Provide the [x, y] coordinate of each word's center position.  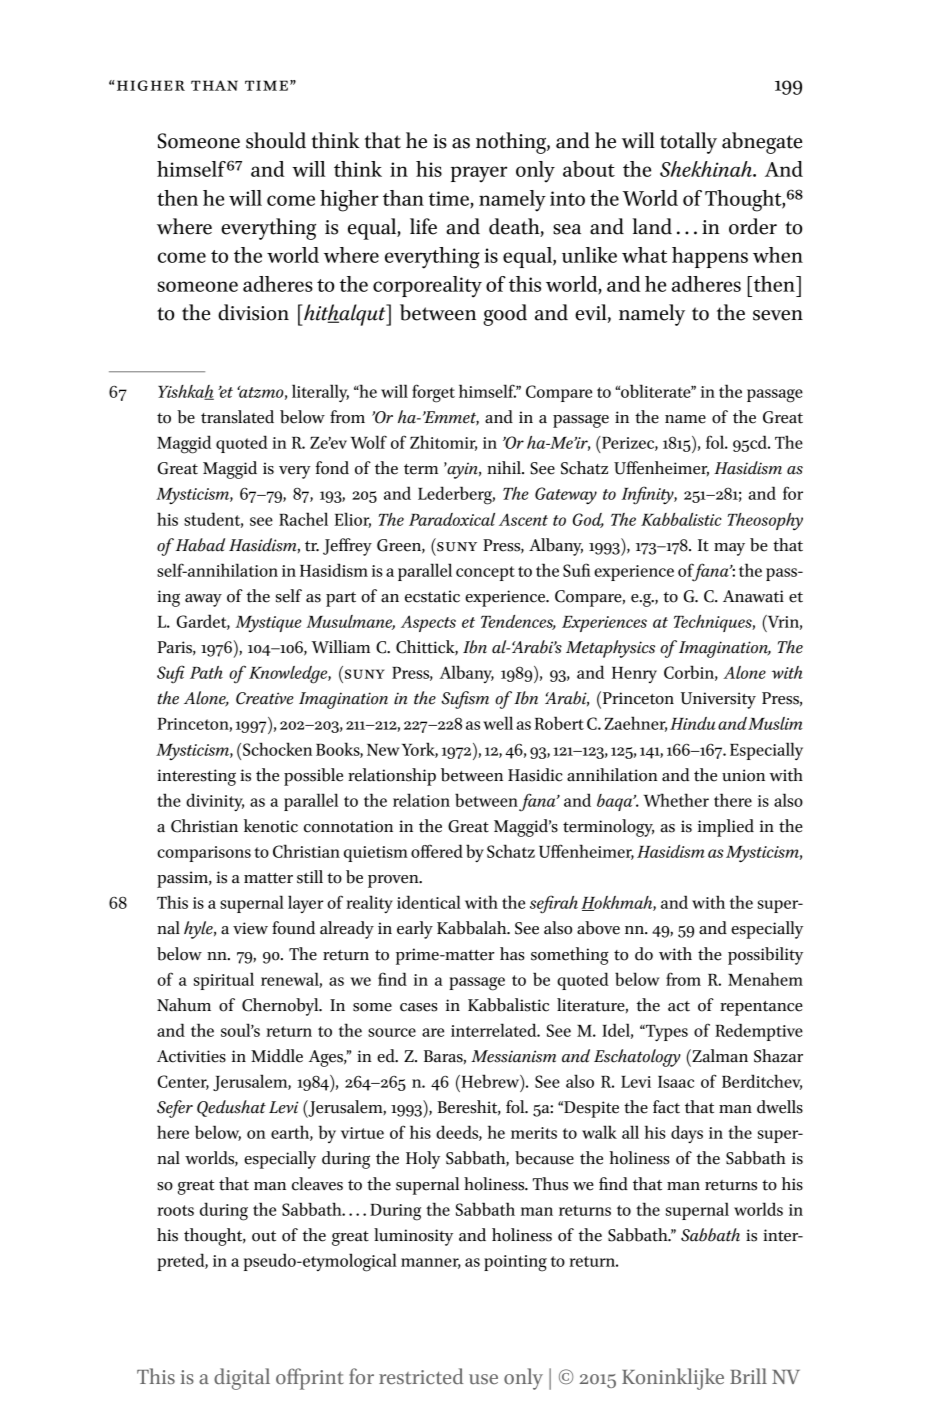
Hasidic [535, 775]
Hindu [693, 723]
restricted [421, 1376]
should [276, 140]
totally [688, 143]
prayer [479, 174]
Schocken [277, 749]
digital [242, 1379]
